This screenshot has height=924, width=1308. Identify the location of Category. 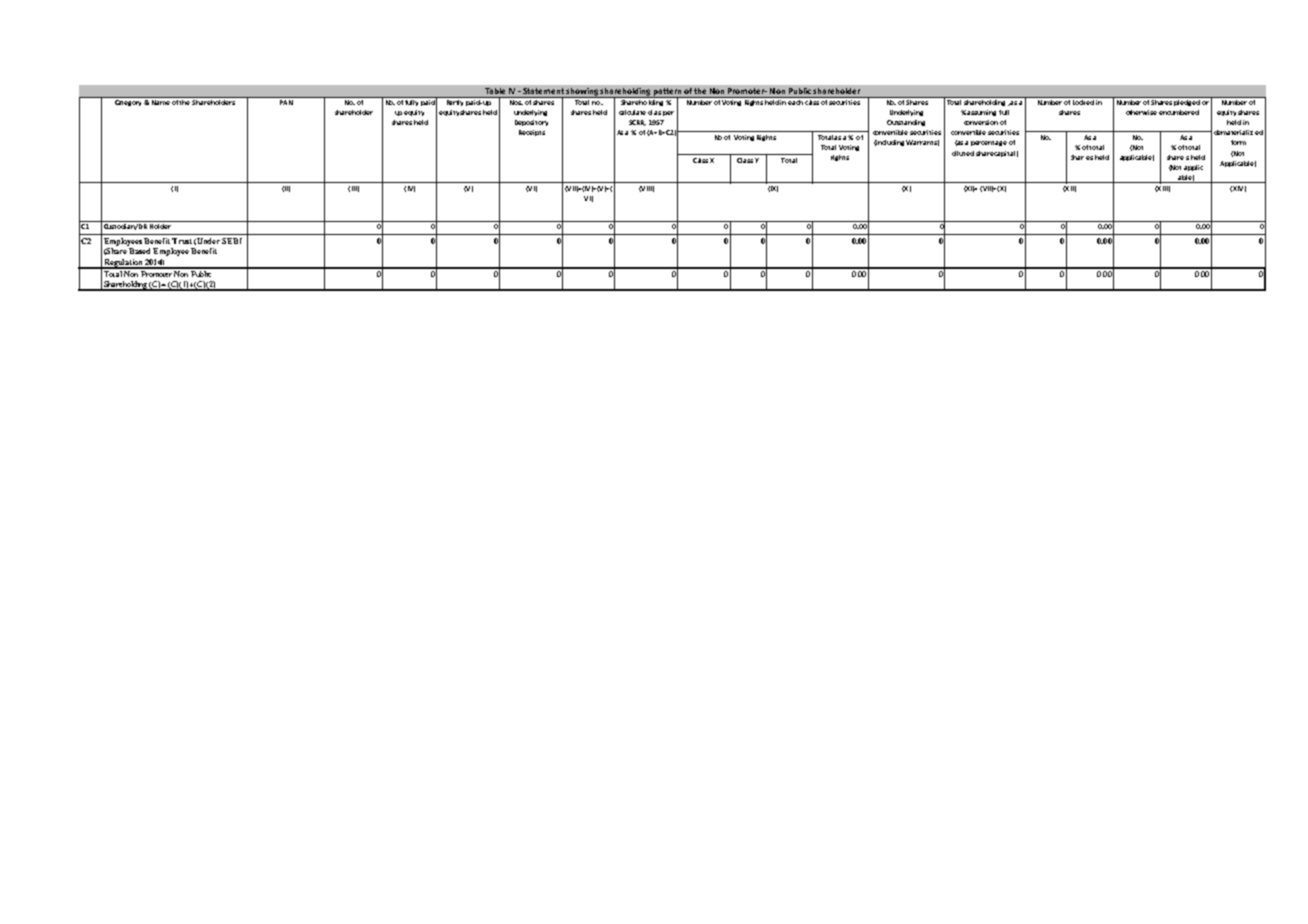
(130, 103).
